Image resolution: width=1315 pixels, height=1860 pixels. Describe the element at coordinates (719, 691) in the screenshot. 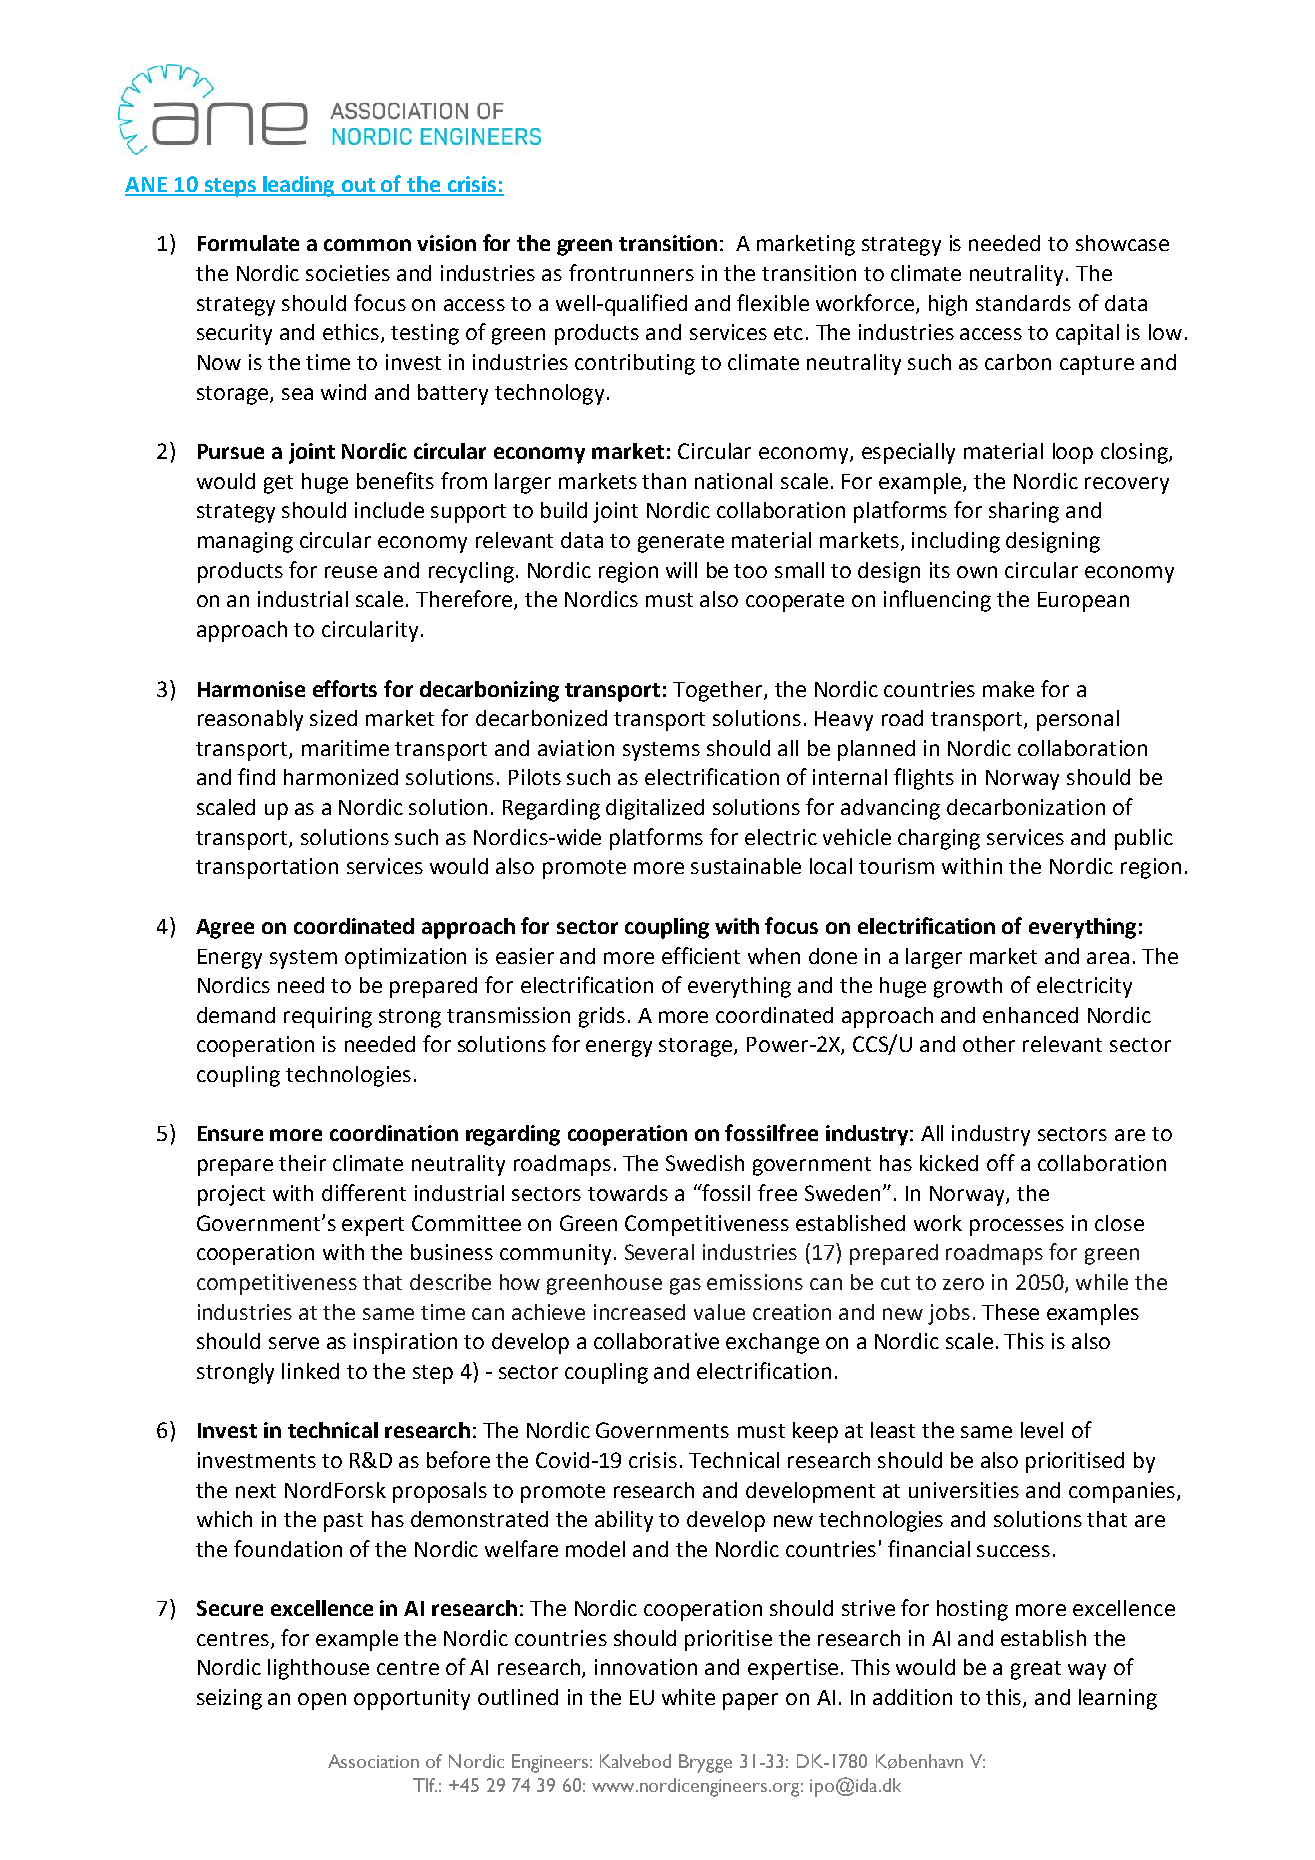

I see `Together` at that location.
